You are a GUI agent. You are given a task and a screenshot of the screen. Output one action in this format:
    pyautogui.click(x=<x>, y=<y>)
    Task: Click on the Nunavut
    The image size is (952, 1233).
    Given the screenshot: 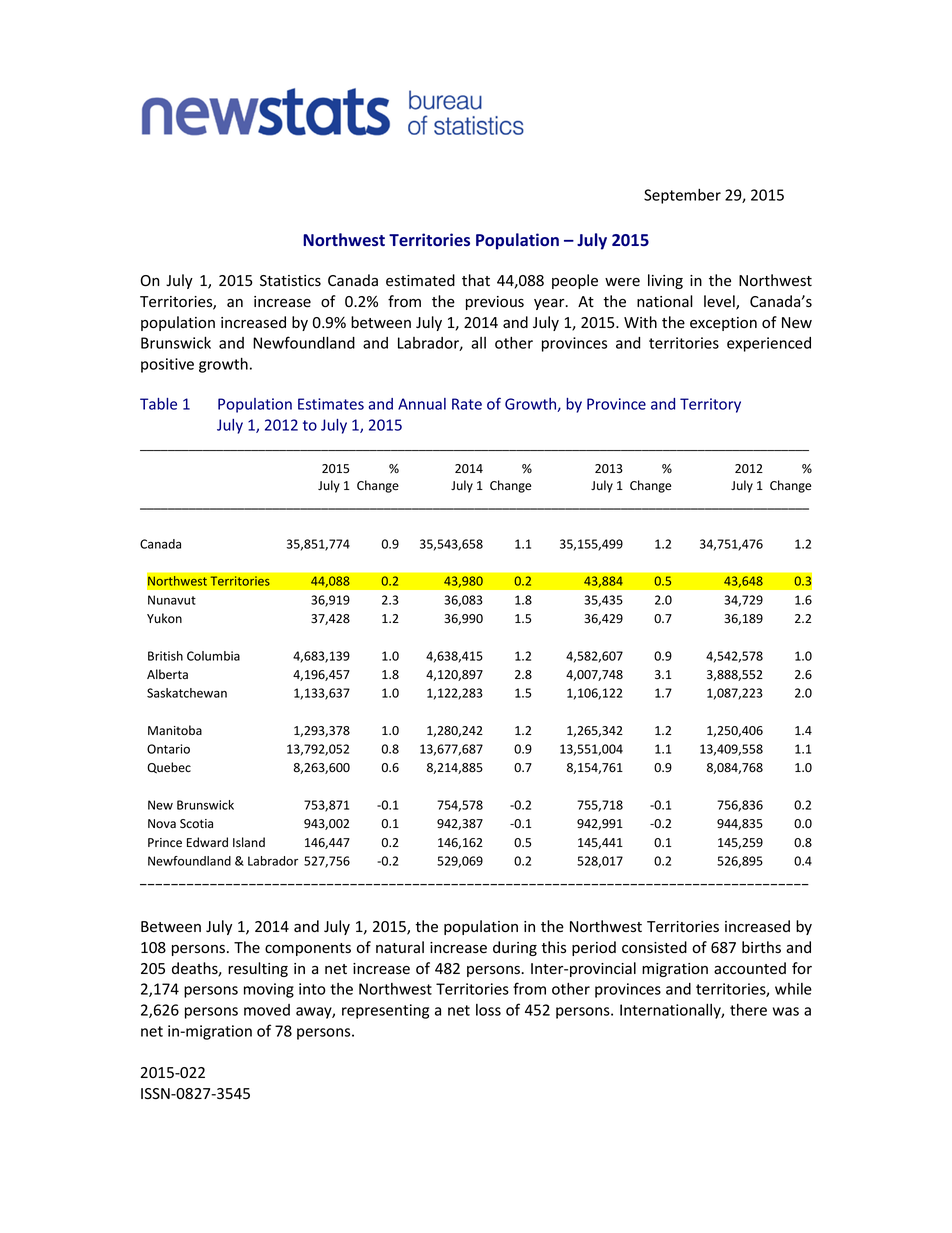 What is the action you would take?
    pyautogui.click(x=172, y=600)
